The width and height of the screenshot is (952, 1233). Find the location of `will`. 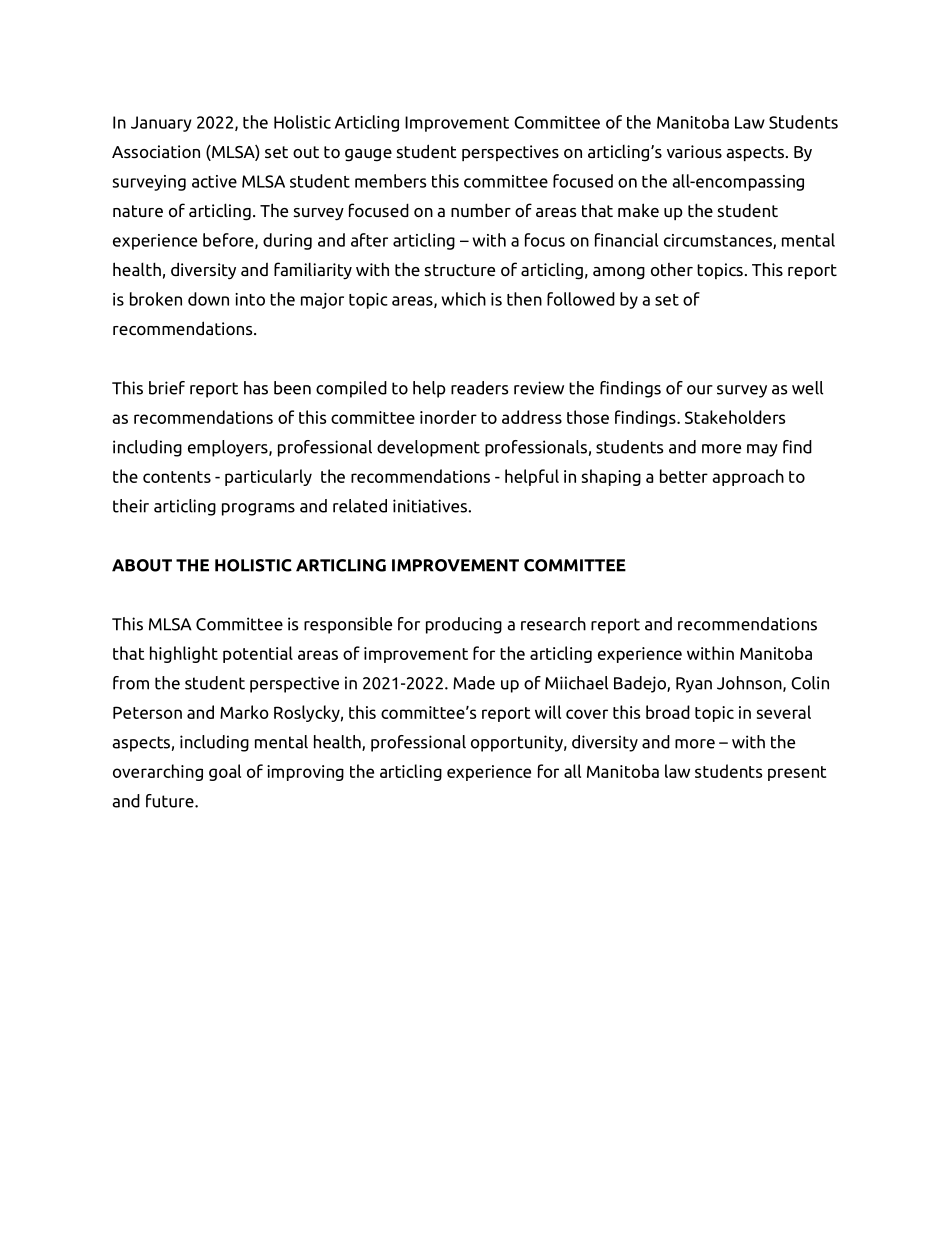

will is located at coordinates (548, 712).
